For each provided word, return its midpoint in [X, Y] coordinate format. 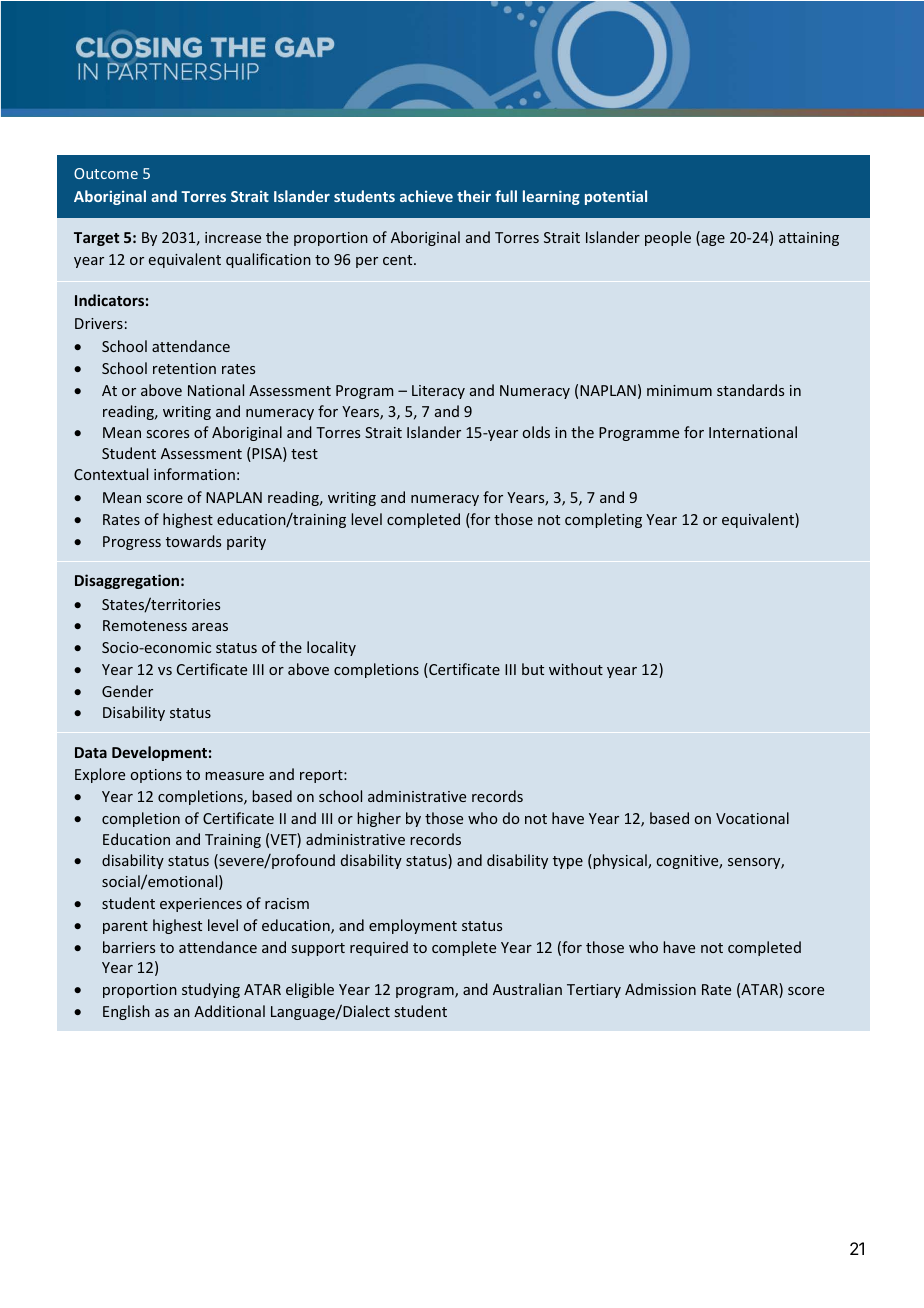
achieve [426, 196]
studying [211, 990]
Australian [527, 989]
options [156, 776]
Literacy [438, 392]
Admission [660, 989]
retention [184, 368]
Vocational [752, 818]
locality [331, 648]
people [668, 238]
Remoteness [145, 625]
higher [379, 819]
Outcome [106, 173]
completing [603, 520]
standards [750, 390]
